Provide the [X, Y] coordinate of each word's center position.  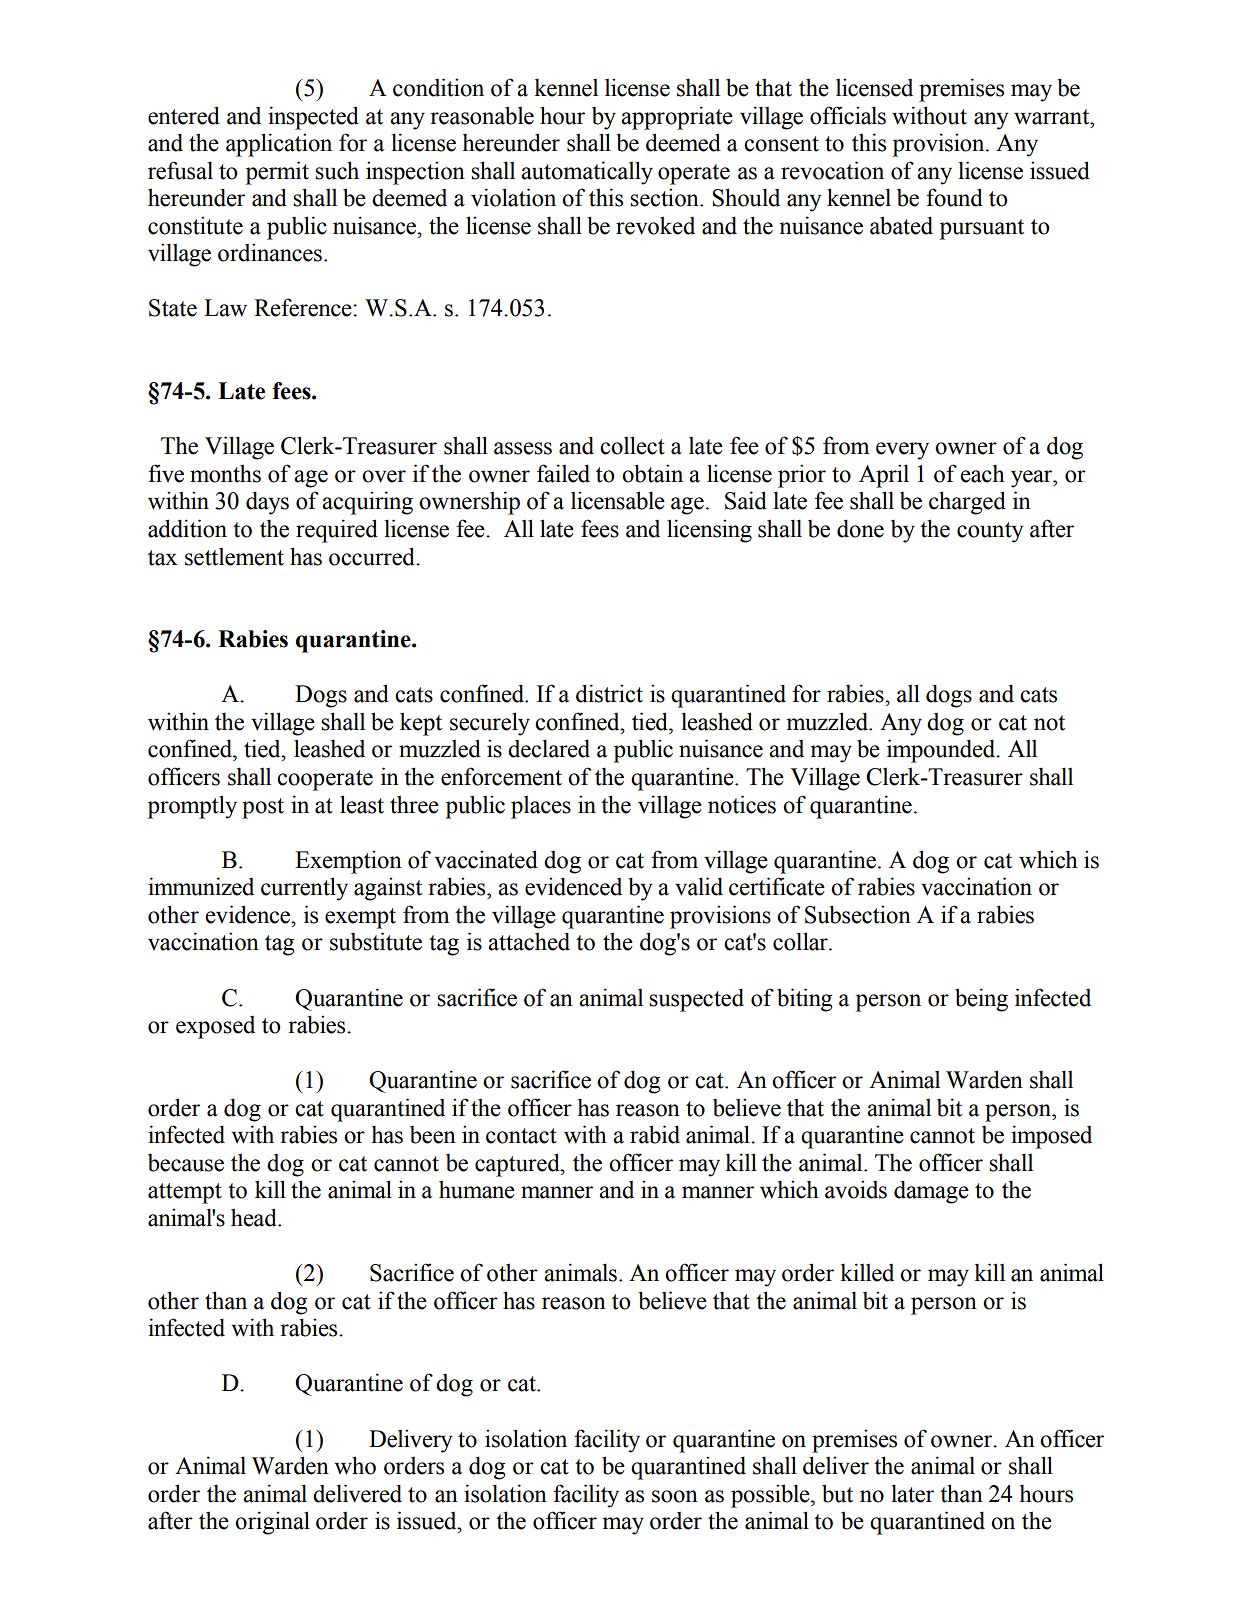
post [263, 808]
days [267, 503]
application [279, 145]
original [272, 1523]
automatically [587, 173]
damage [931, 1192]
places [541, 807]
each [982, 473]
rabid [655, 1134]
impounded [942, 751]
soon [675, 1496]
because [186, 1163]
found [954, 197]
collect [632, 445]
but [837, 1493]
